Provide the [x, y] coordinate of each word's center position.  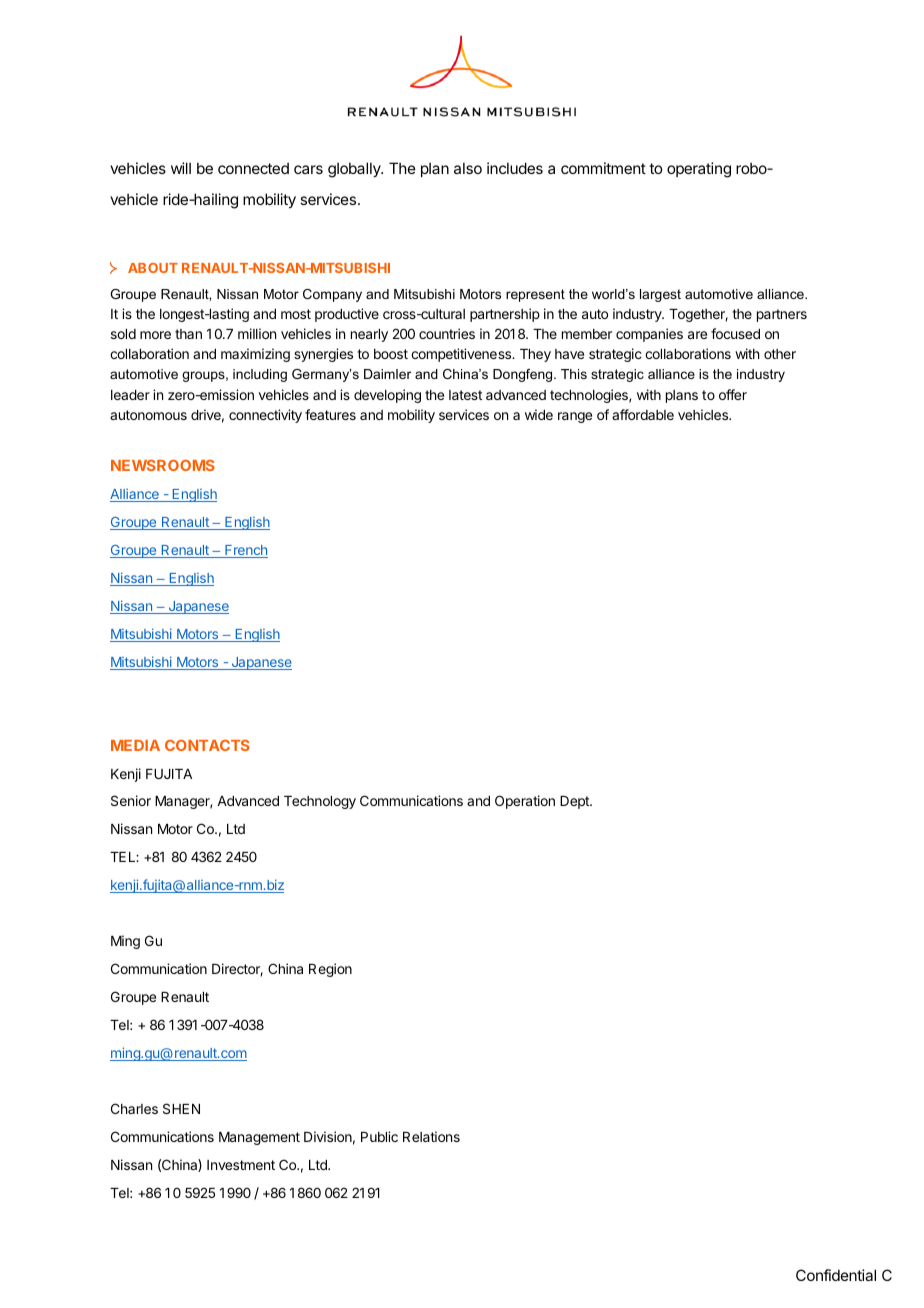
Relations [431, 1136]
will [181, 168]
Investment [241, 1165]
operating [699, 170]
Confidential [836, 1275]
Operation [525, 802]
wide [539, 414]
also [468, 168]
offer [733, 394]
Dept [575, 802]
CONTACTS [207, 745]
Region [330, 970]
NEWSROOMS [163, 465]
